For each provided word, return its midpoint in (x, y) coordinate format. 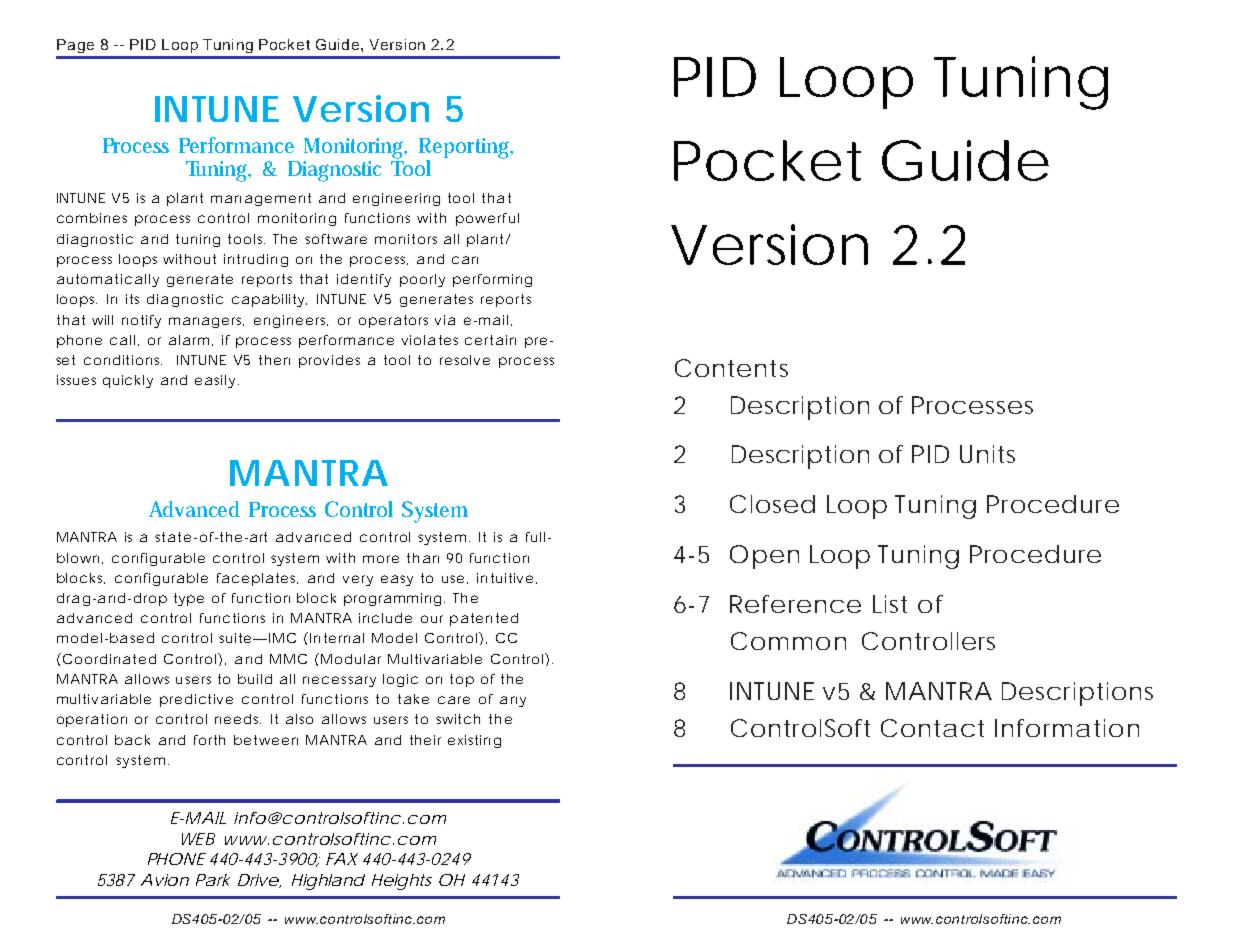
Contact (932, 728)
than (423, 558)
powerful (487, 219)
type (189, 599)
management (261, 199)
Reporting (466, 149)
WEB (198, 839)
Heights (402, 882)
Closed (772, 504)
